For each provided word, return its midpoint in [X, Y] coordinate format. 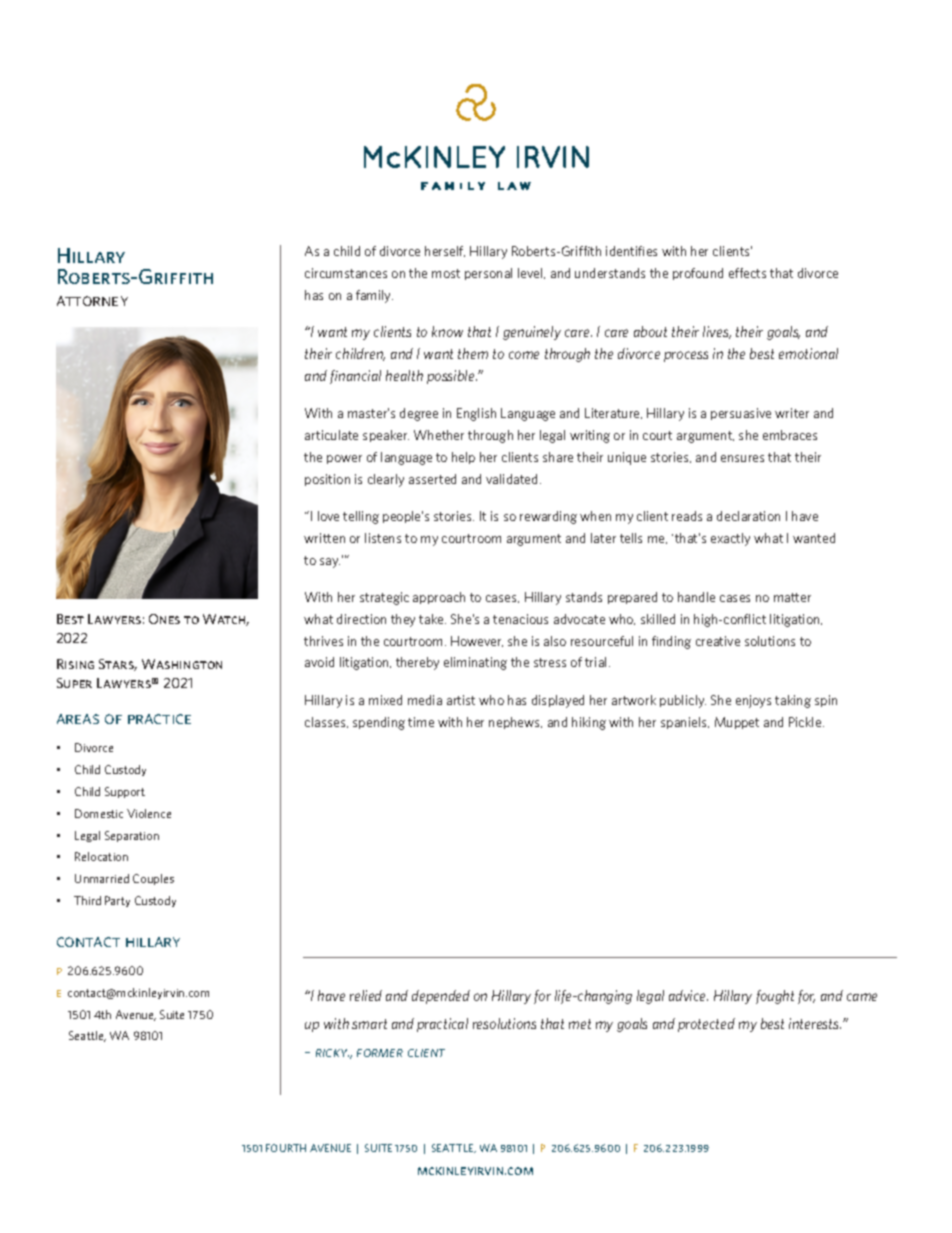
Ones [164, 619]
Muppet [737, 723]
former [380, 1053]
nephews [515, 723]
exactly [730, 539]
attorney [92, 301]
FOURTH [286, 1148]
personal [488, 274]
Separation [132, 836]
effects [747, 273]
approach [439, 598]
